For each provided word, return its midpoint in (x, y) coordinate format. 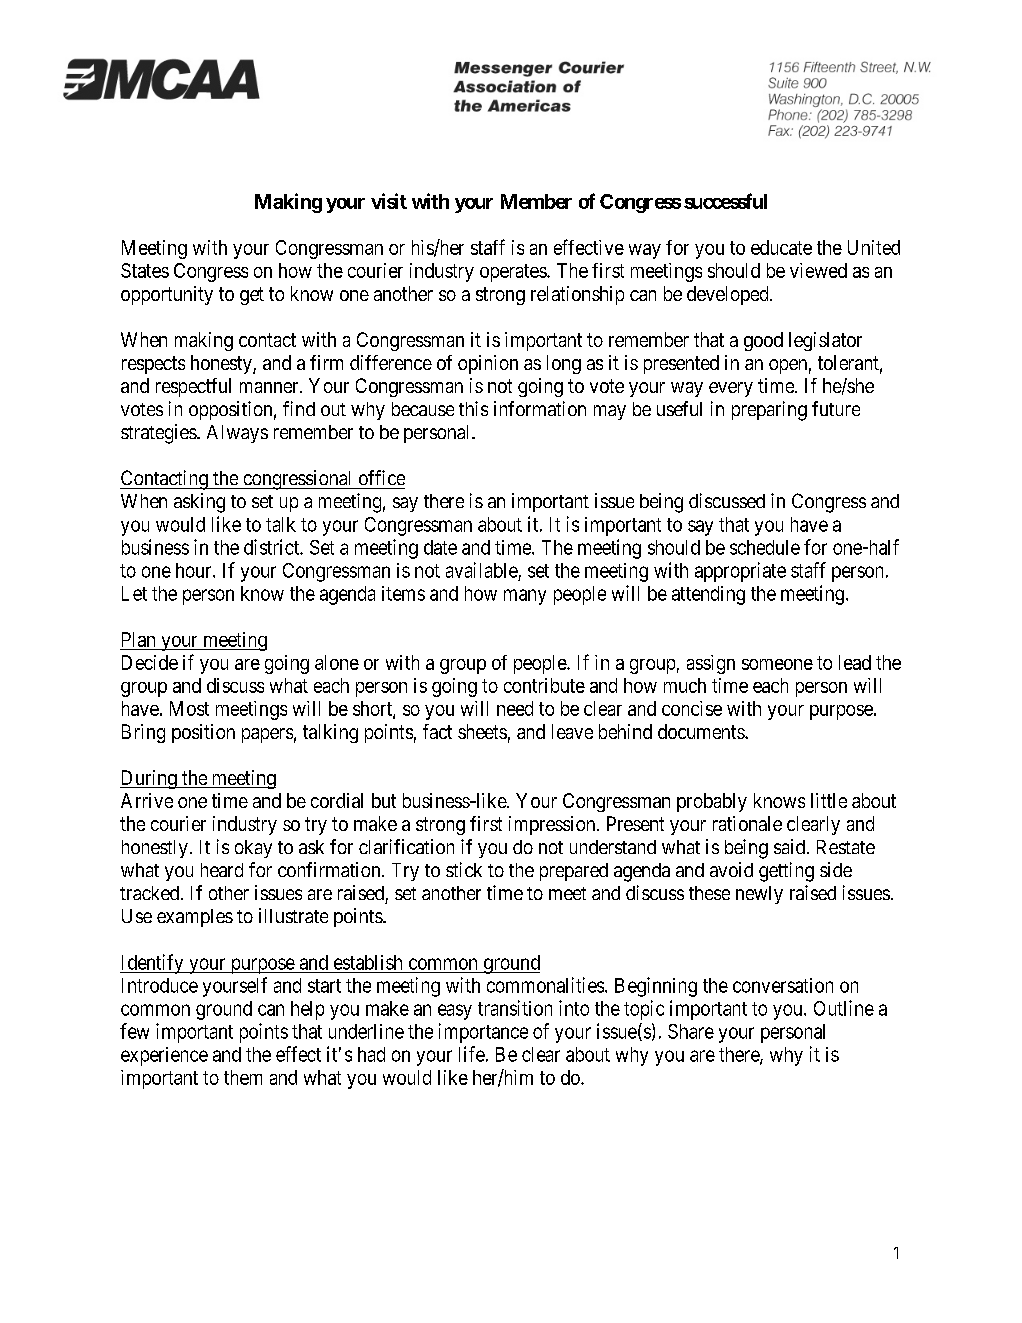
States (145, 270)
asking (199, 503)
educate (781, 247)
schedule (765, 547)
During (149, 779)
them (243, 1077)
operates (514, 273)
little (829, 800)
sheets (482, 731)
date (440, 547)
